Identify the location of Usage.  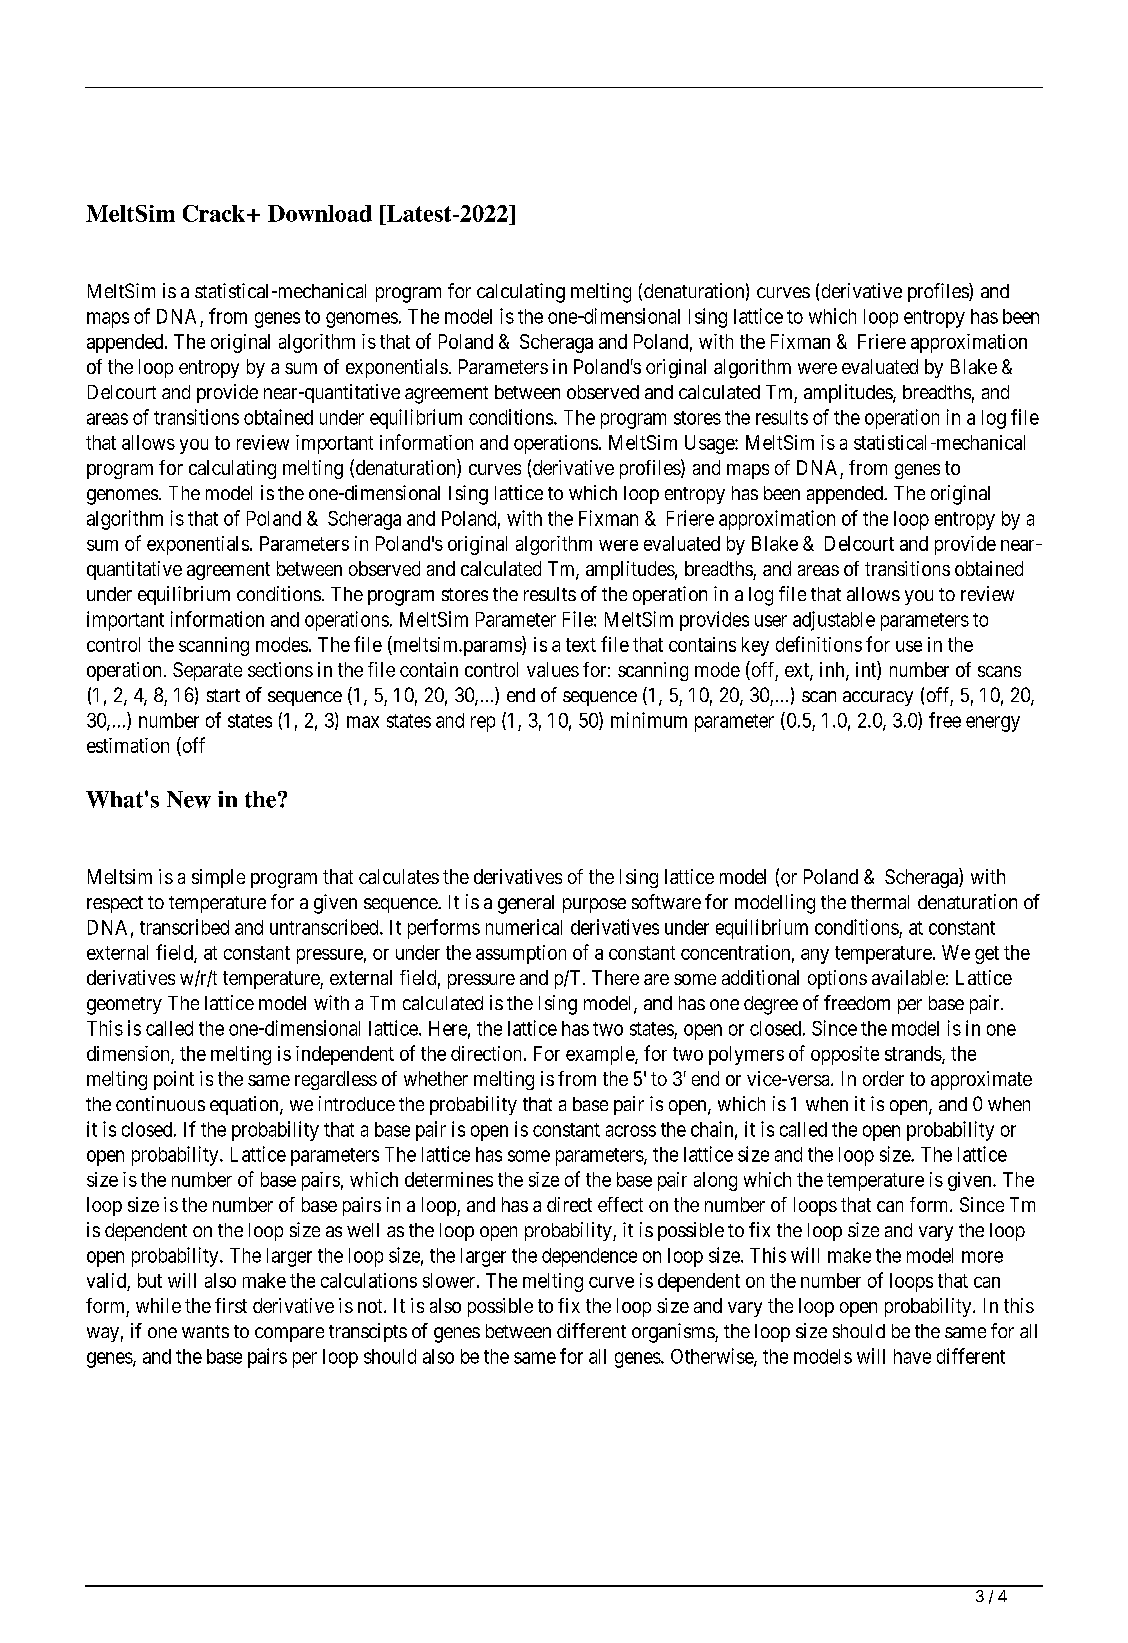
(710, 444).
